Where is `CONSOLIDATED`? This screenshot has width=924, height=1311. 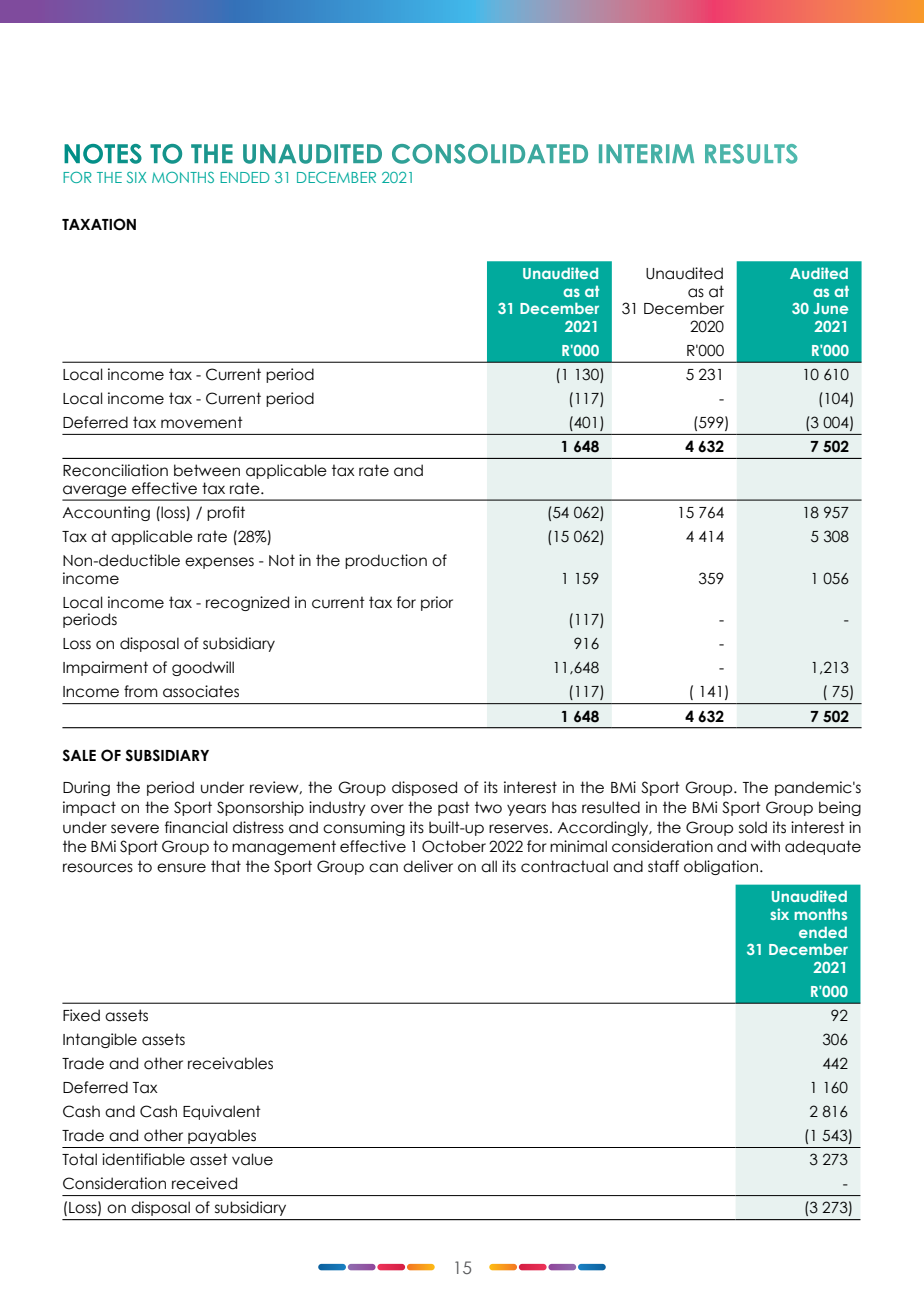 CONSOLIDATED is located at coordinates (490, 154).
